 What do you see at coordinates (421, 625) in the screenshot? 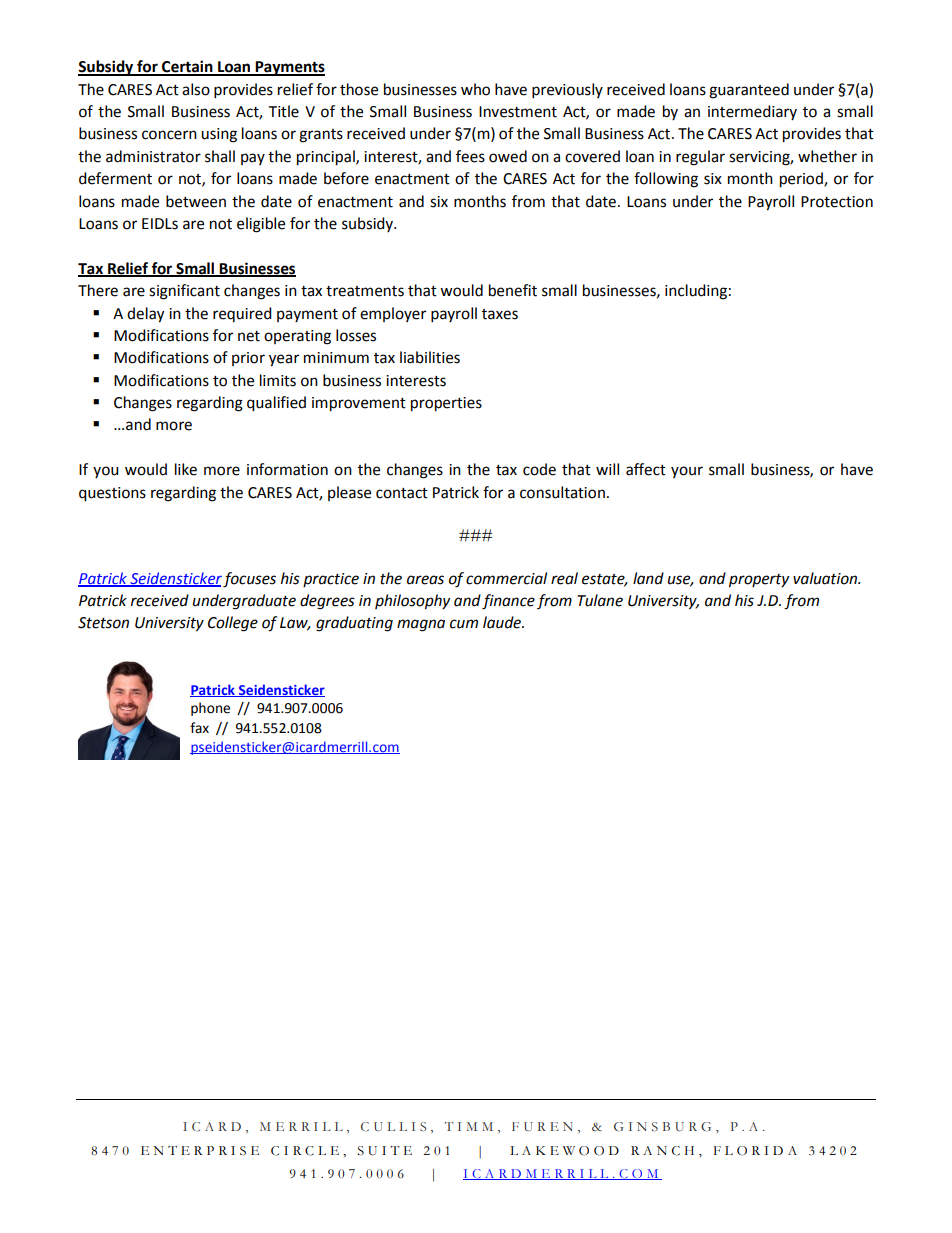
I see `magna` at bounding box center [421, 625].
